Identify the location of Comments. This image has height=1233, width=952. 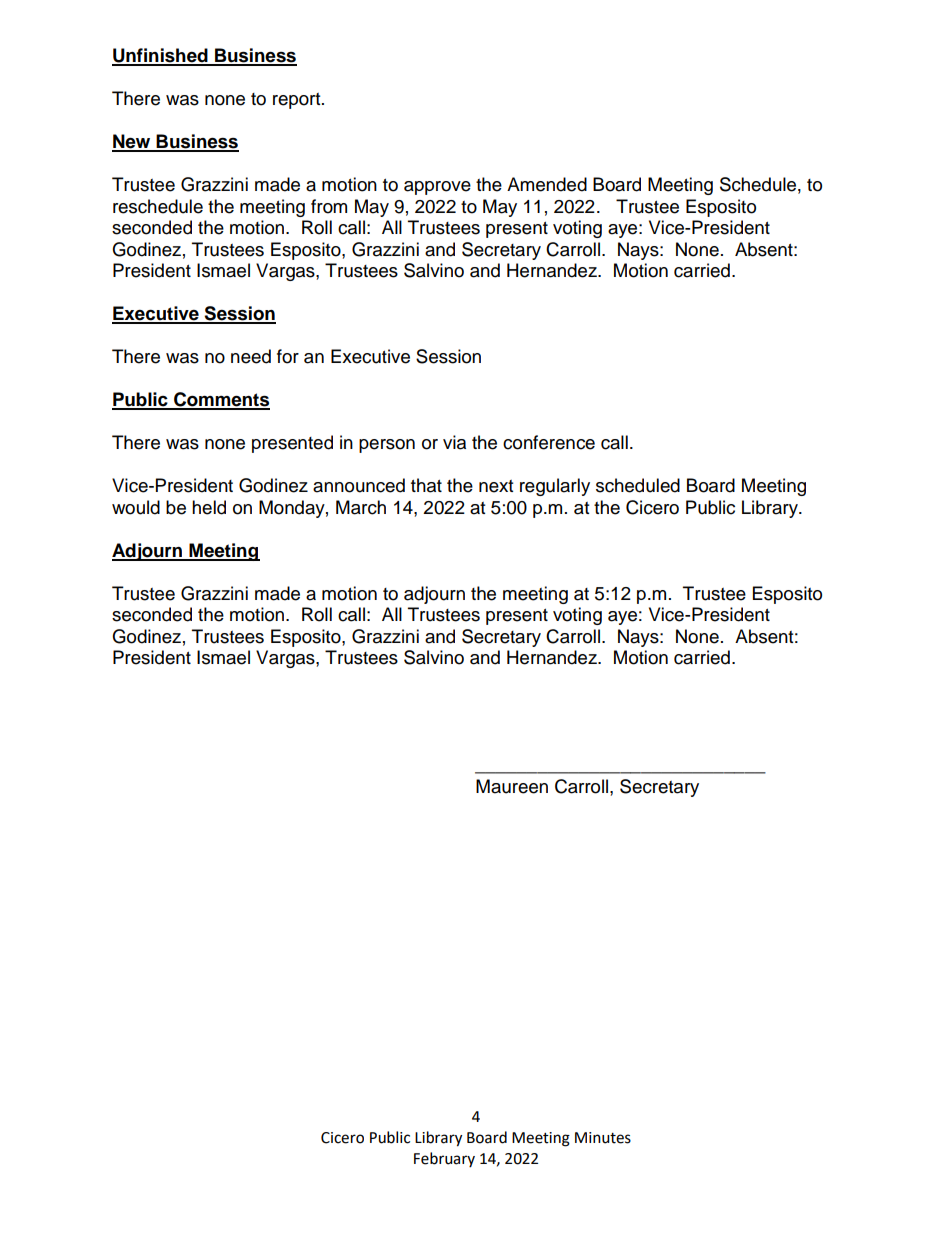
(221, 400).
